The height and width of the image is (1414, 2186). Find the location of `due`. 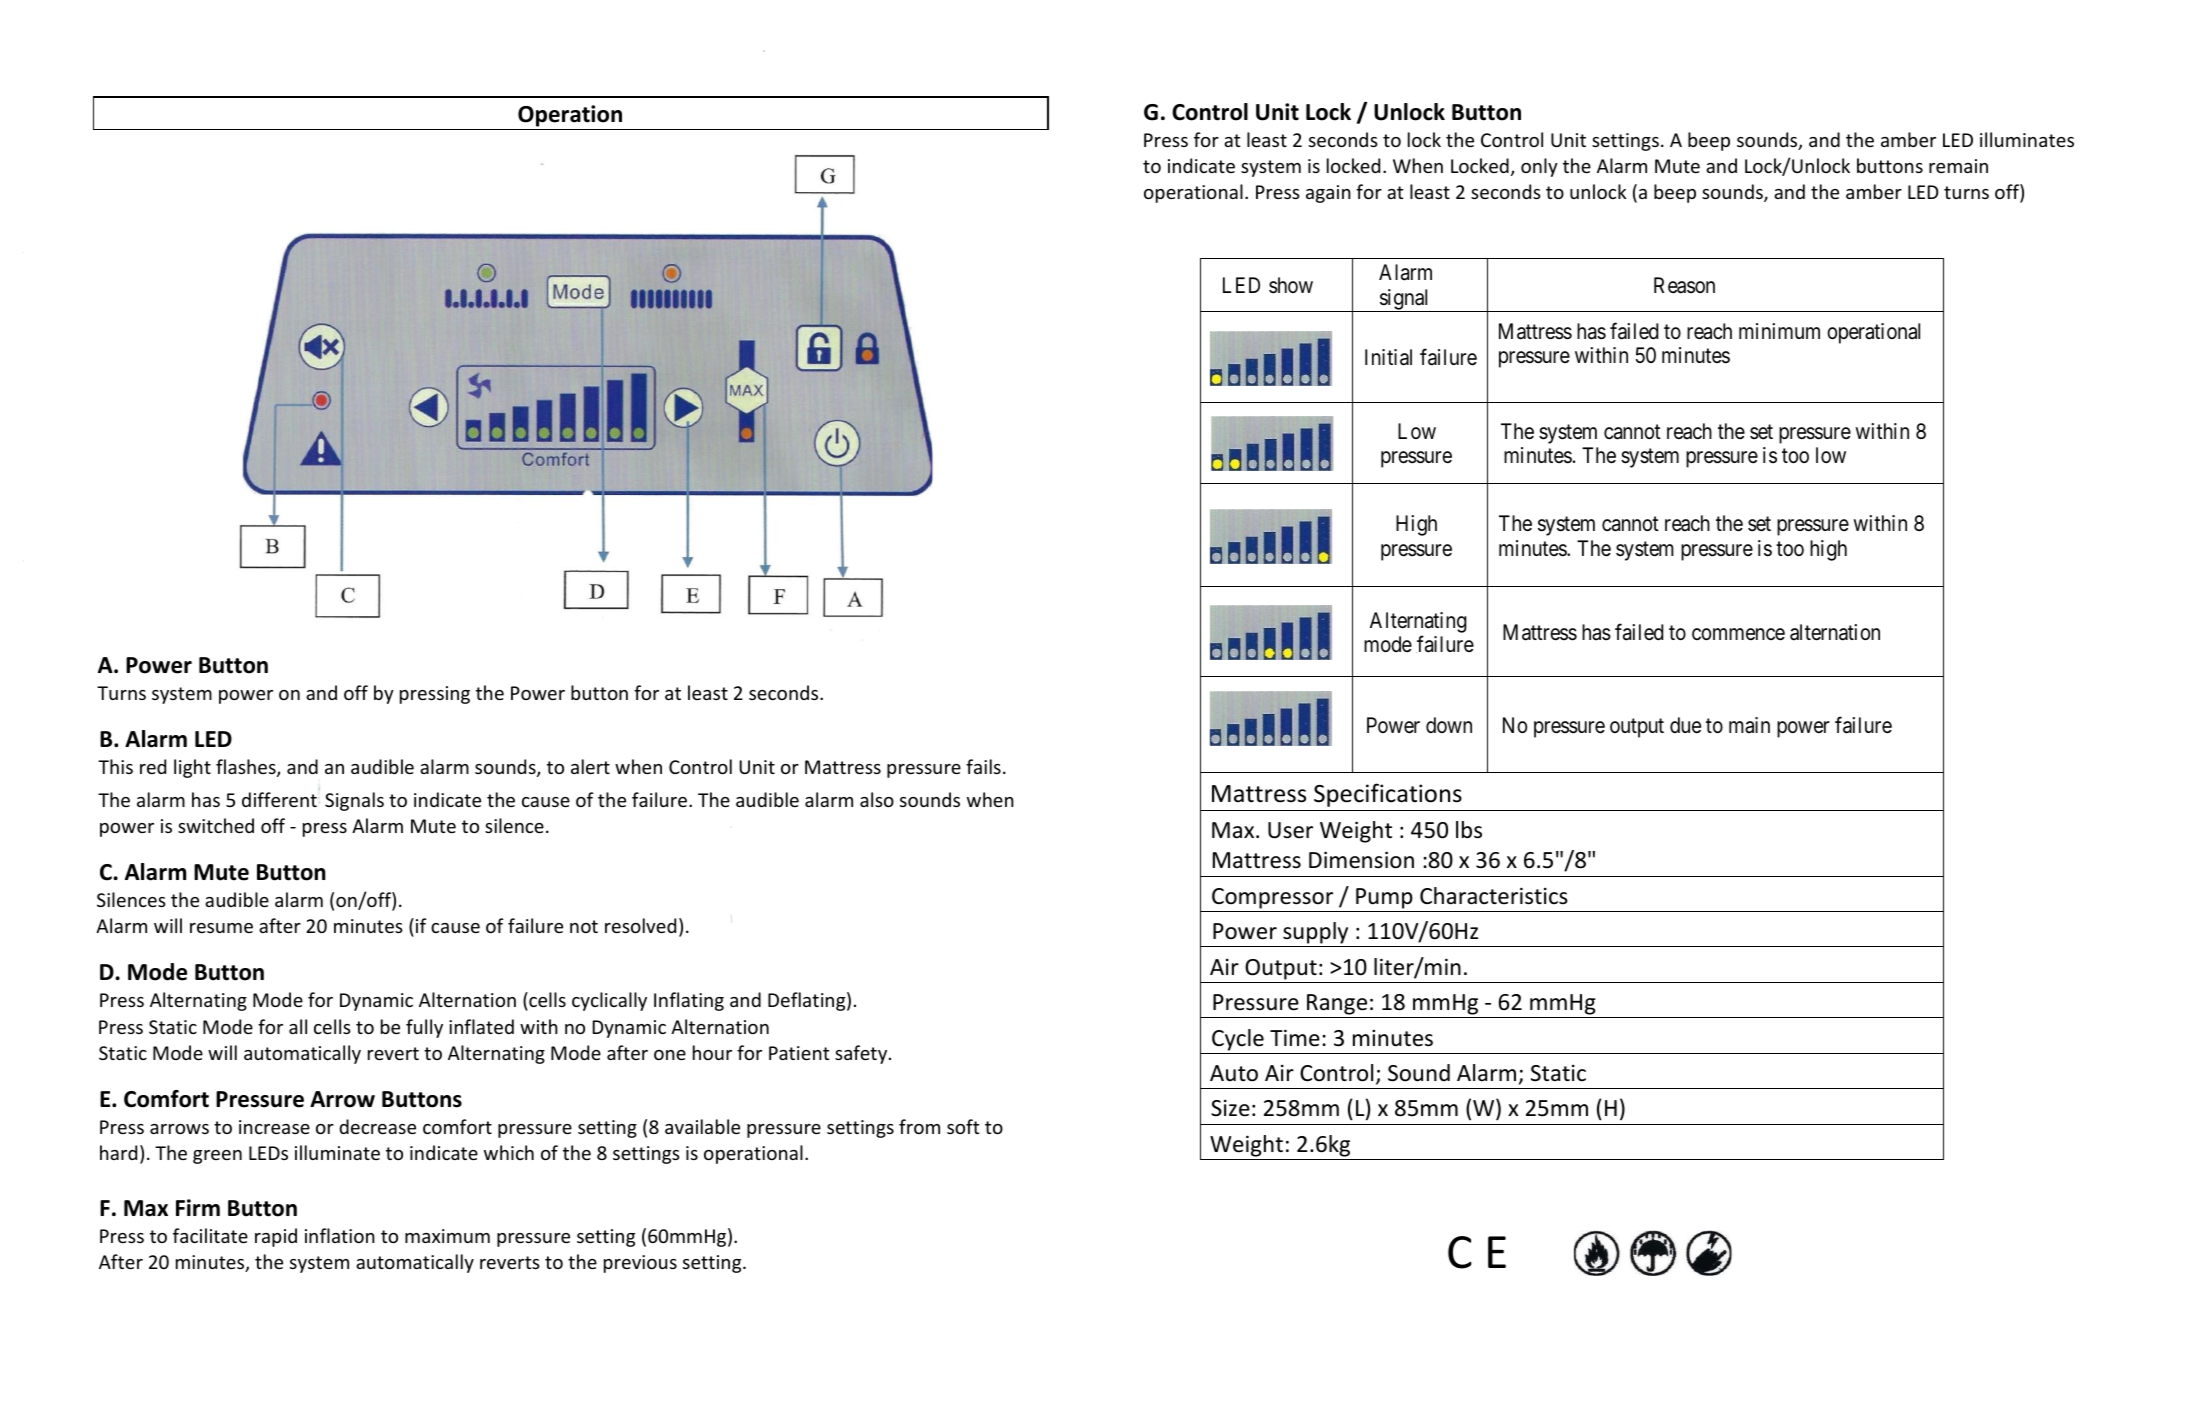

due is located at coordinates (1685, 725).
